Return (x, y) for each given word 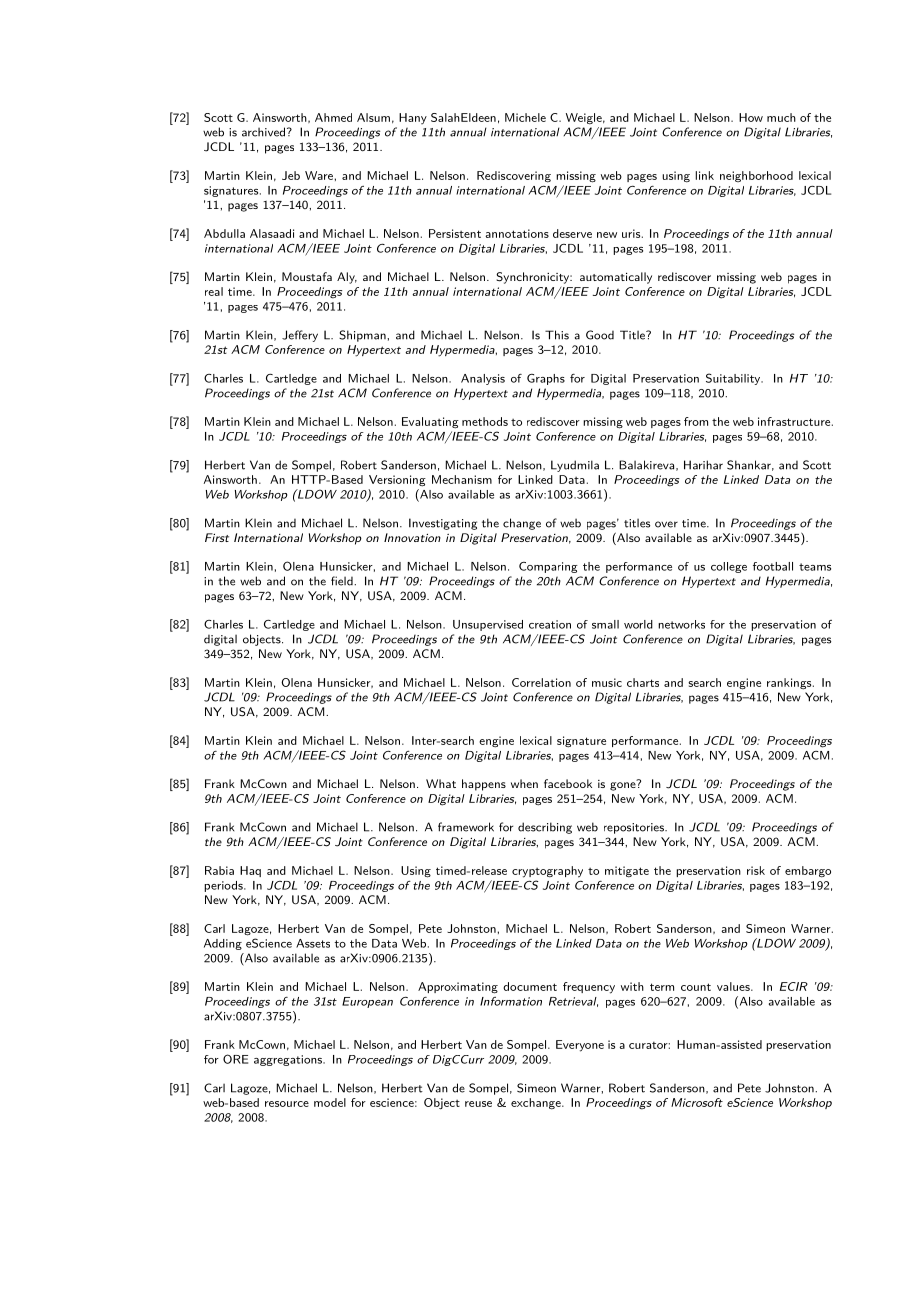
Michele (525, 117)
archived (263, 132)
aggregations (289, 1060)
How (751, 117)
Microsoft (697, 1102)
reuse (478, 1104)
